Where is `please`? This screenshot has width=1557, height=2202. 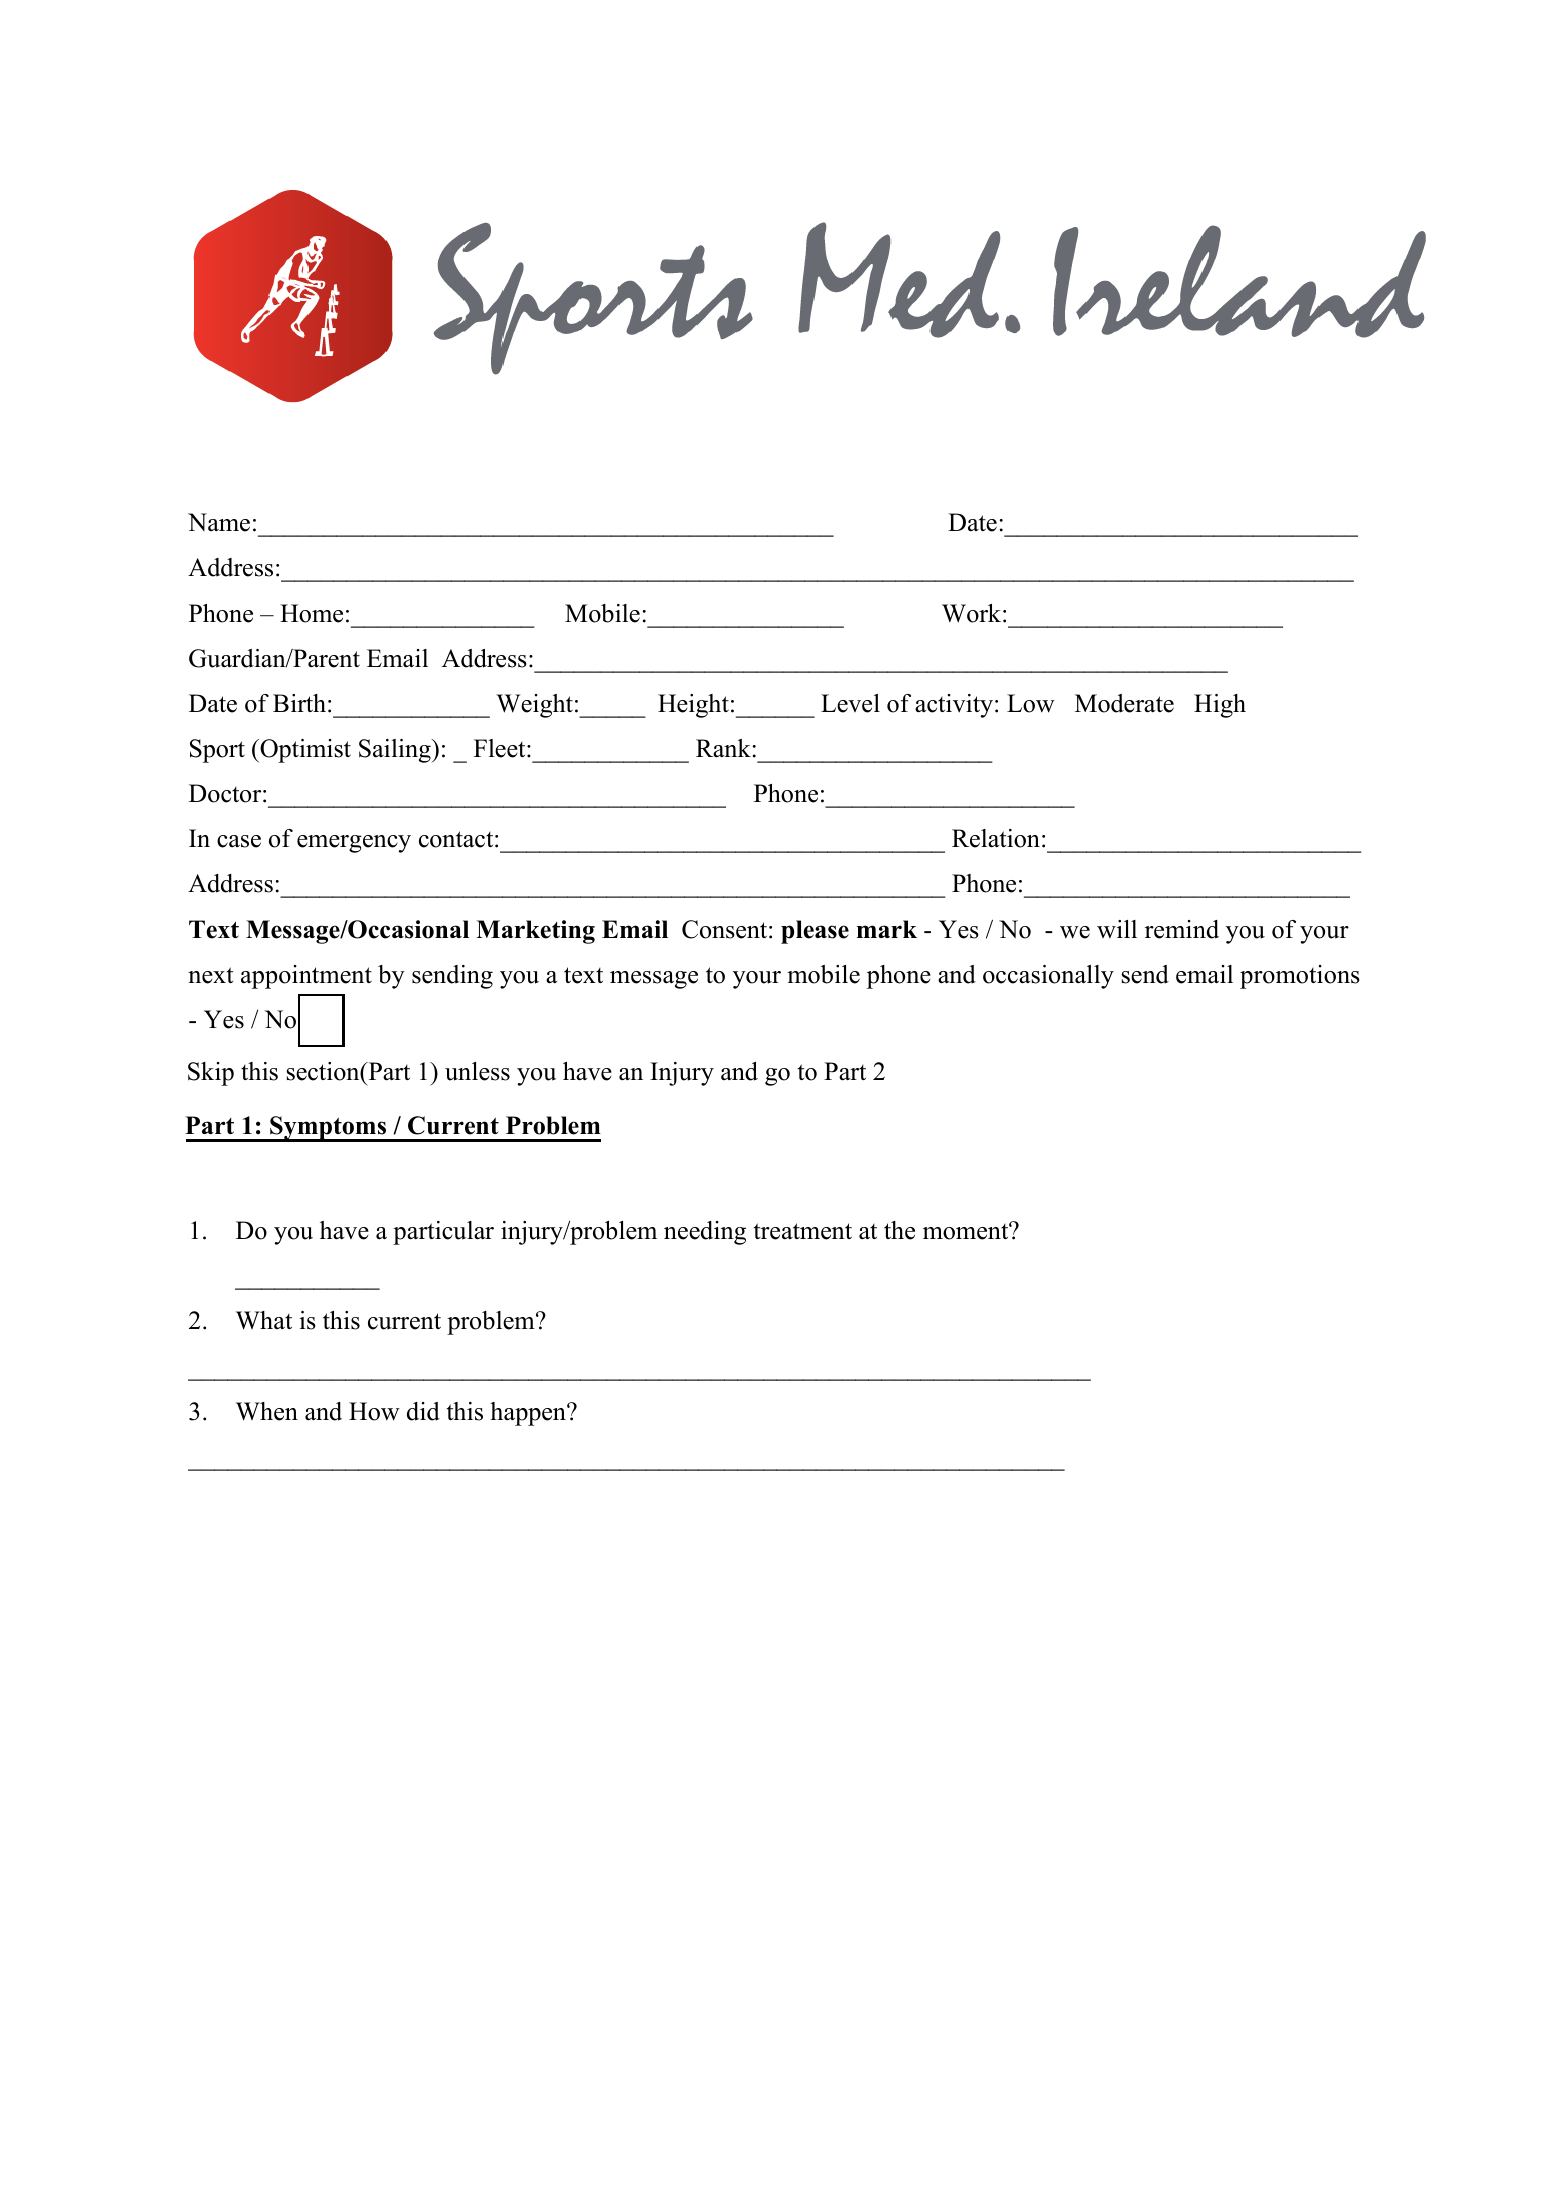 please is located at coordinates (815, 932).
